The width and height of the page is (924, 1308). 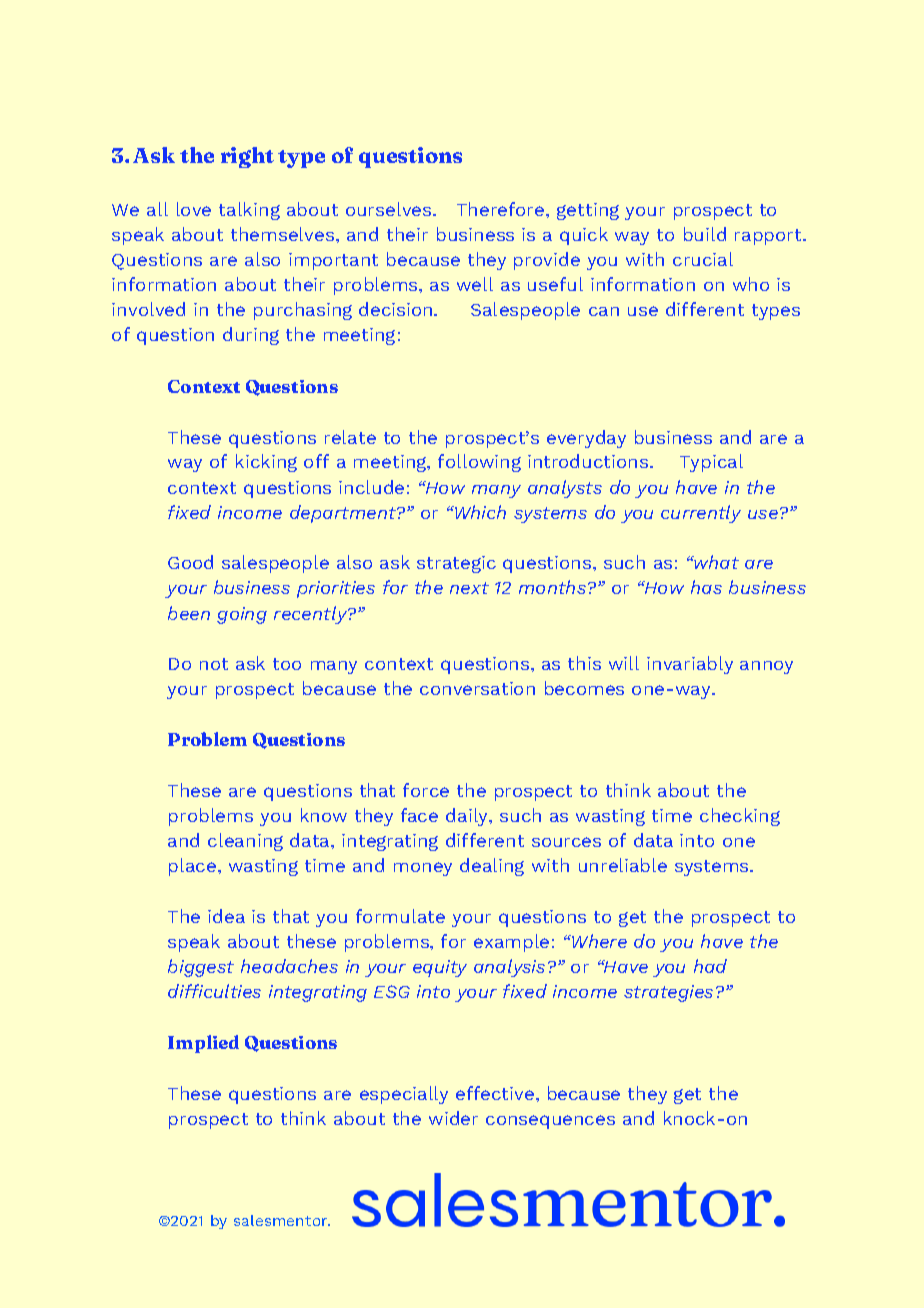 What do you see at coordinates (701, 514) in the page?
I see `currently` at bounding box center [701, 514].
